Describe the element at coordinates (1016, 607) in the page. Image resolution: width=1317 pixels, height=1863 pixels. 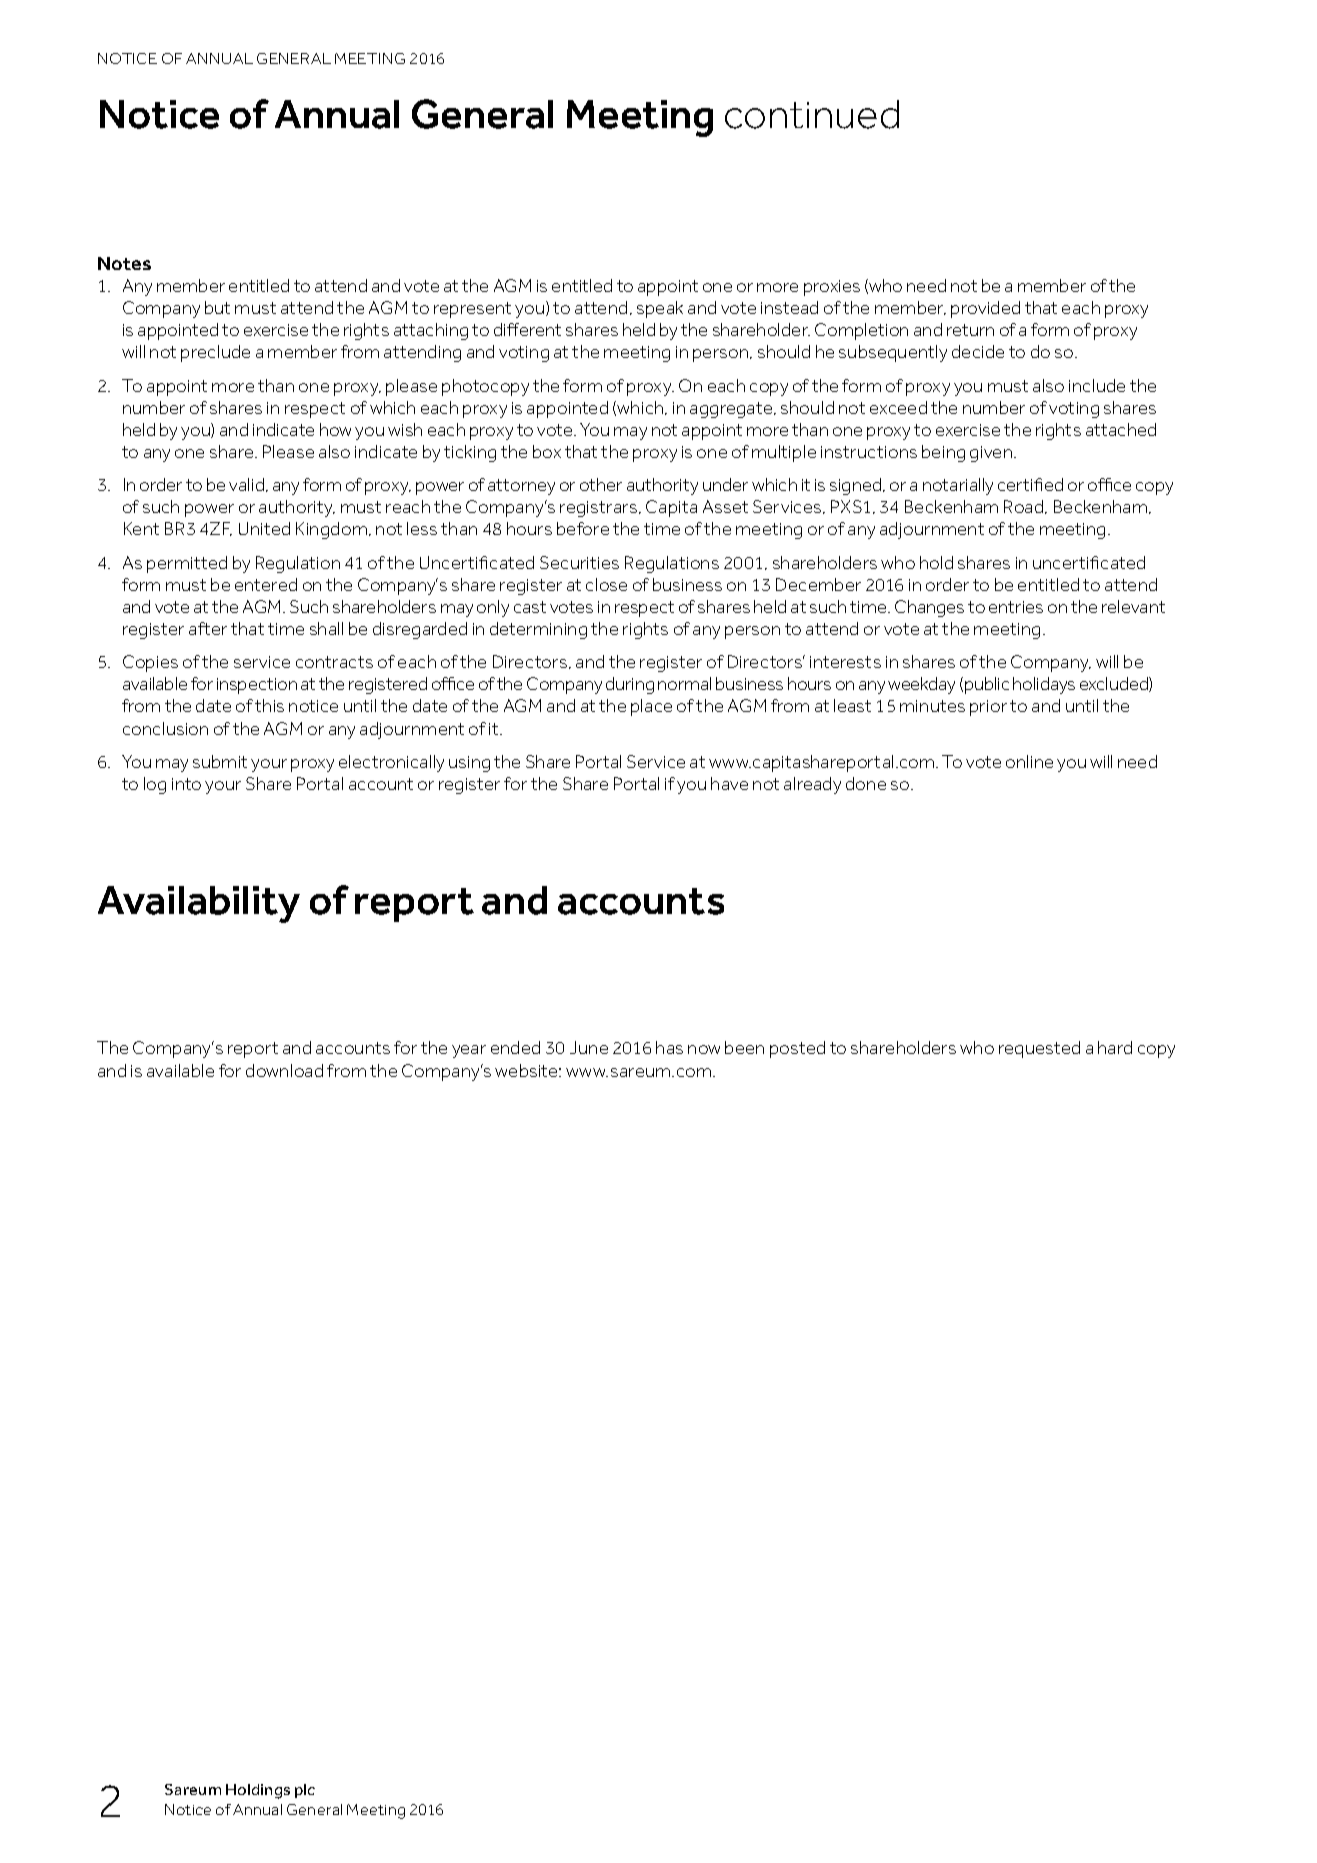
I see `entries` at that location.
